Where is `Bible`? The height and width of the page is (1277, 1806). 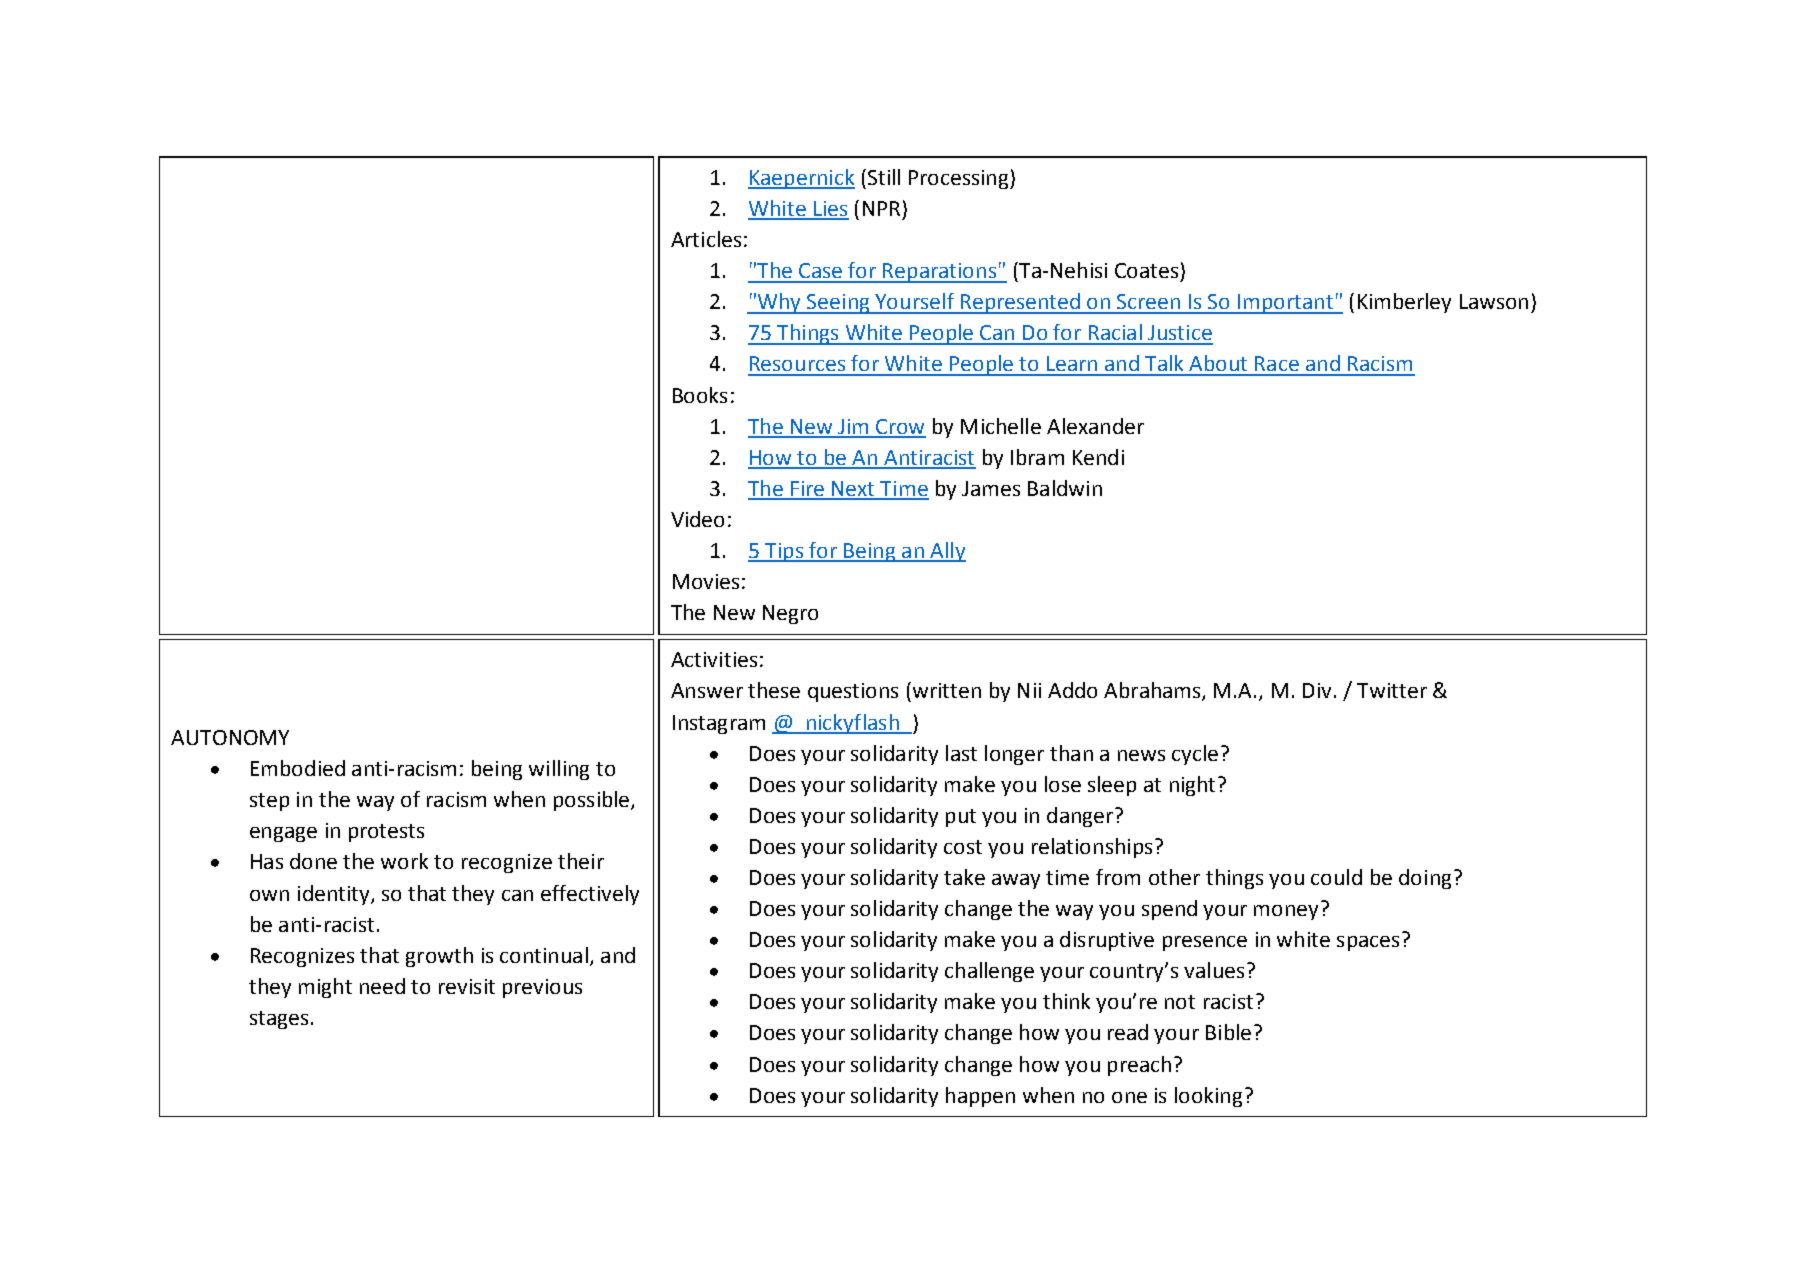
Bible is located at coordinates (1228, 1032).
